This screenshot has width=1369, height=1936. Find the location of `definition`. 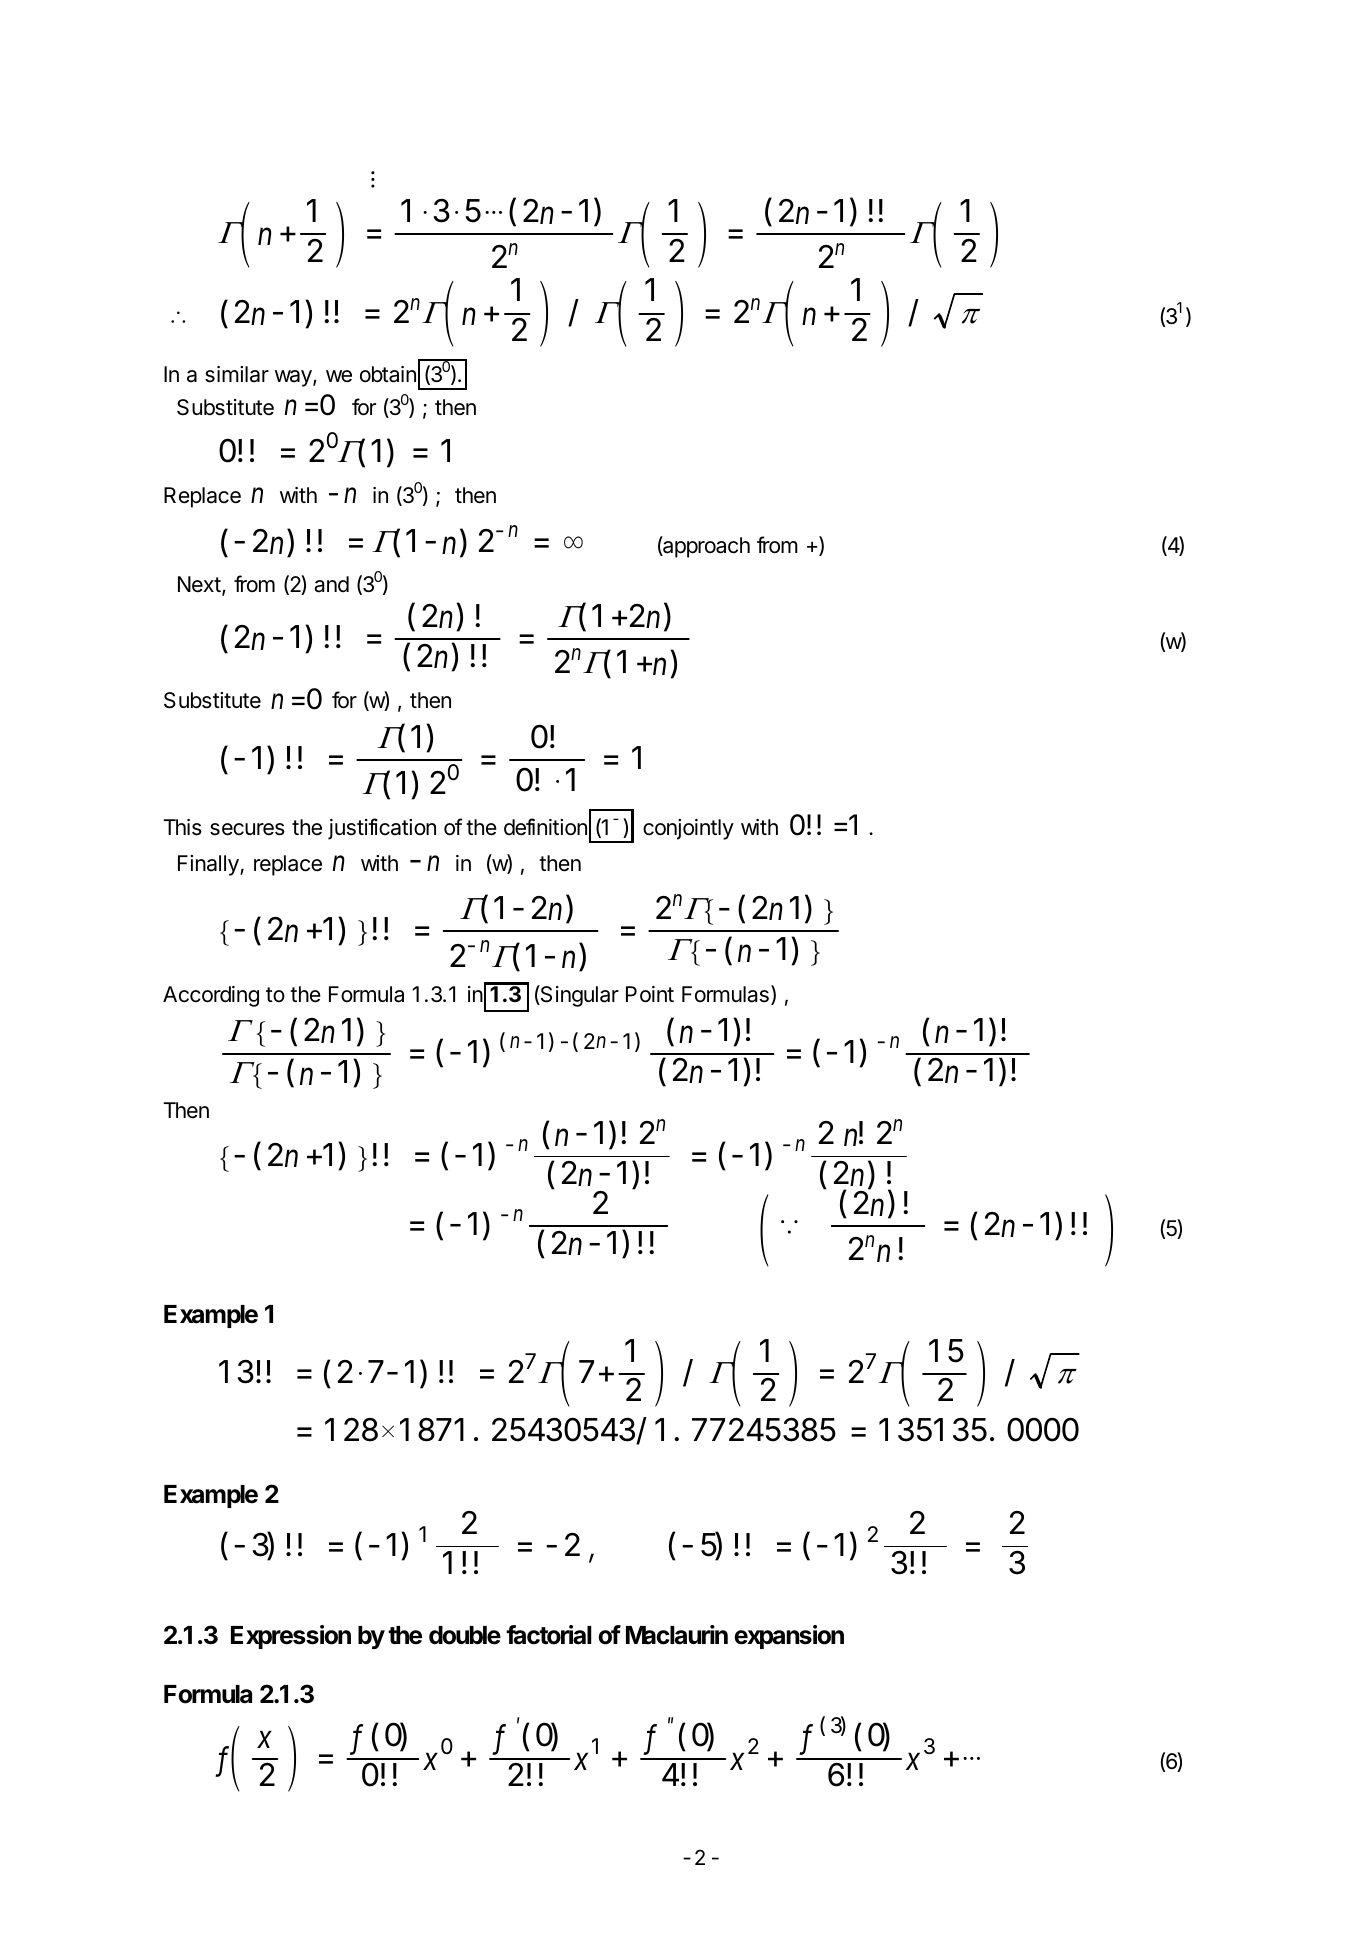

definition is located at coordinates (545, 827).
